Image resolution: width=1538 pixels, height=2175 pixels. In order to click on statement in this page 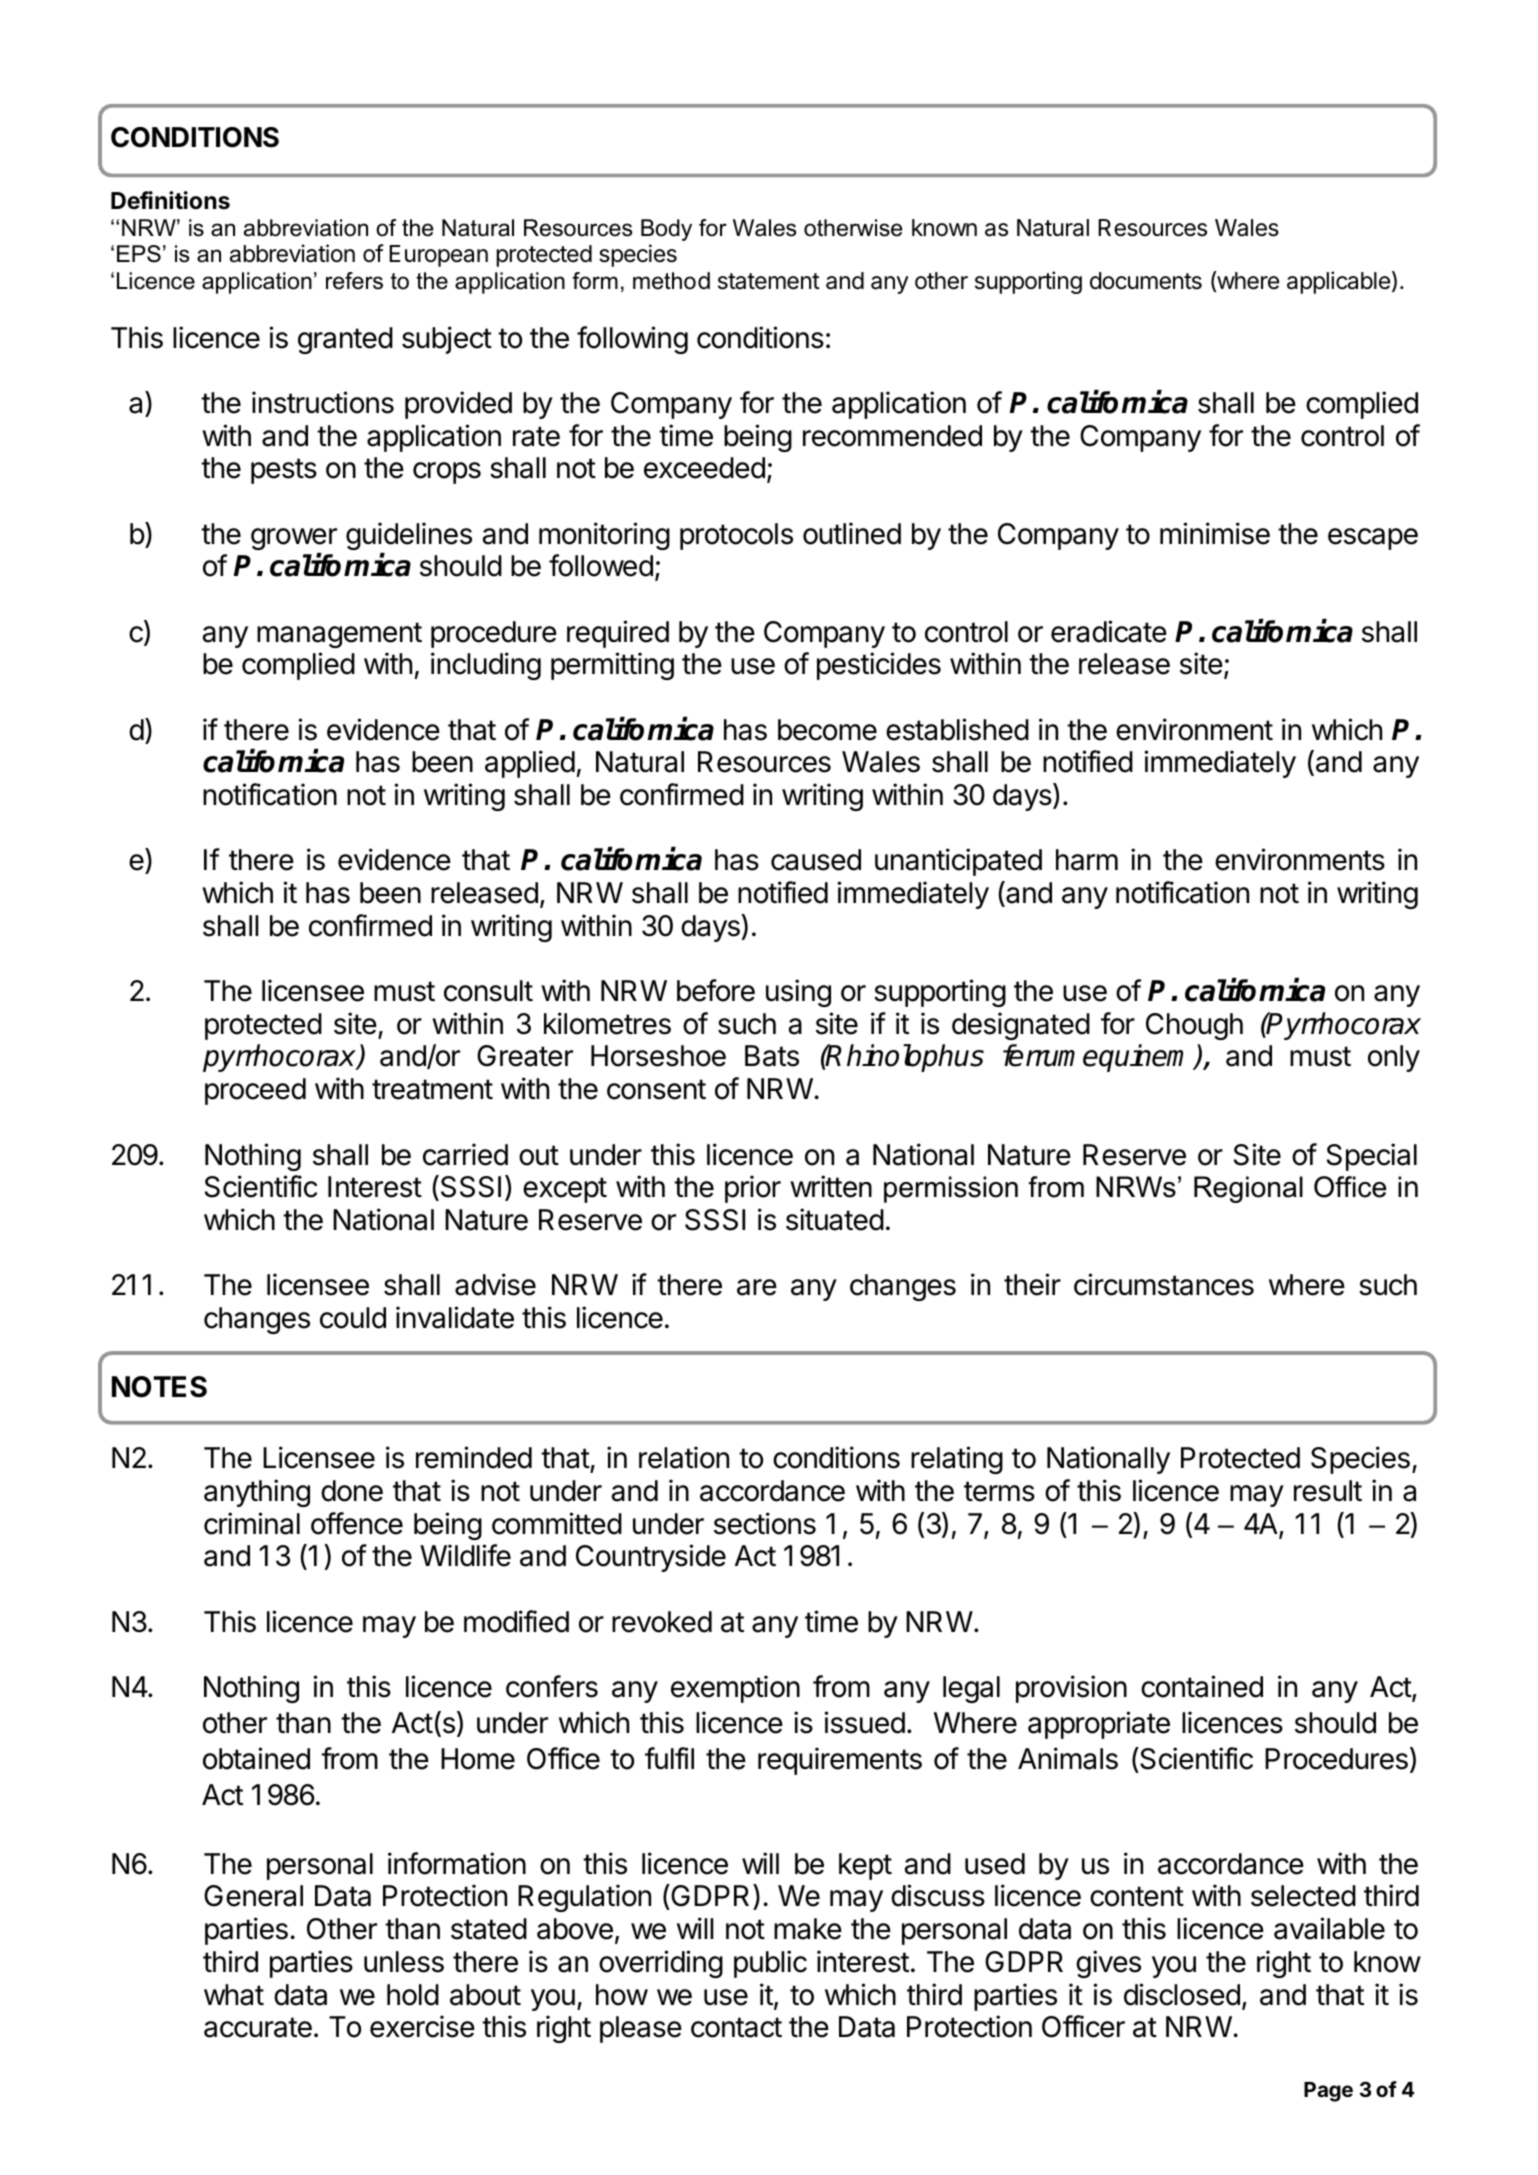, I will do `click(769, 281)`.
